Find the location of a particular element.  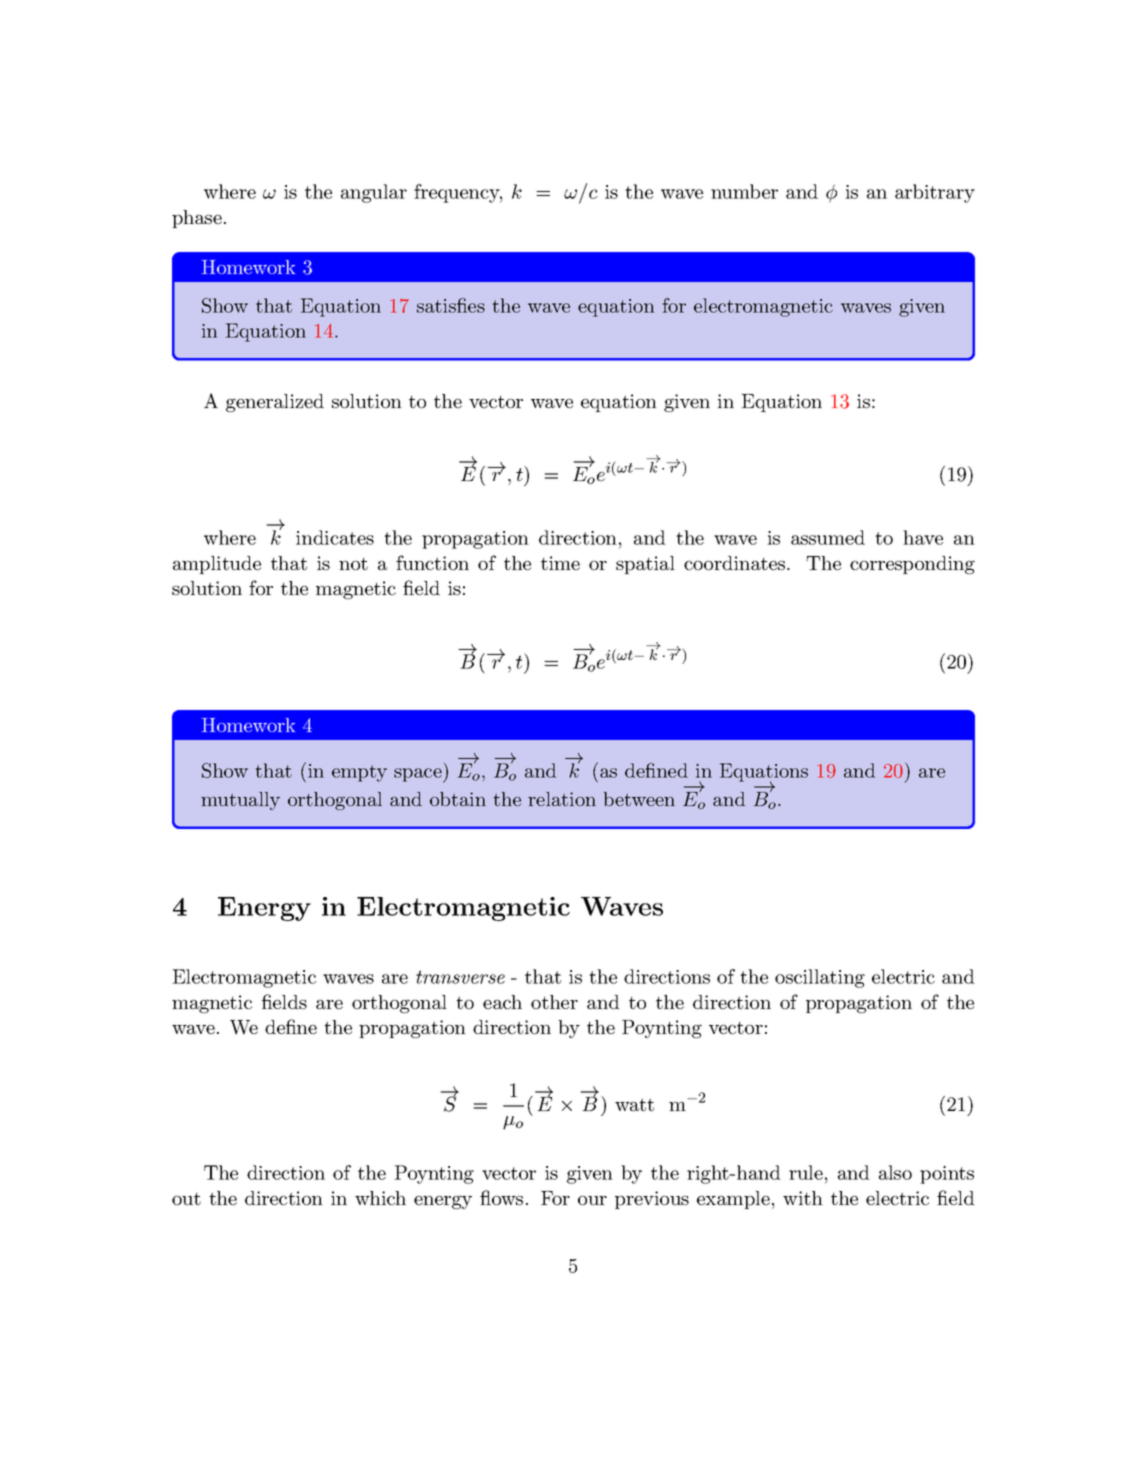

our is located at coordinates (592, 1200).
